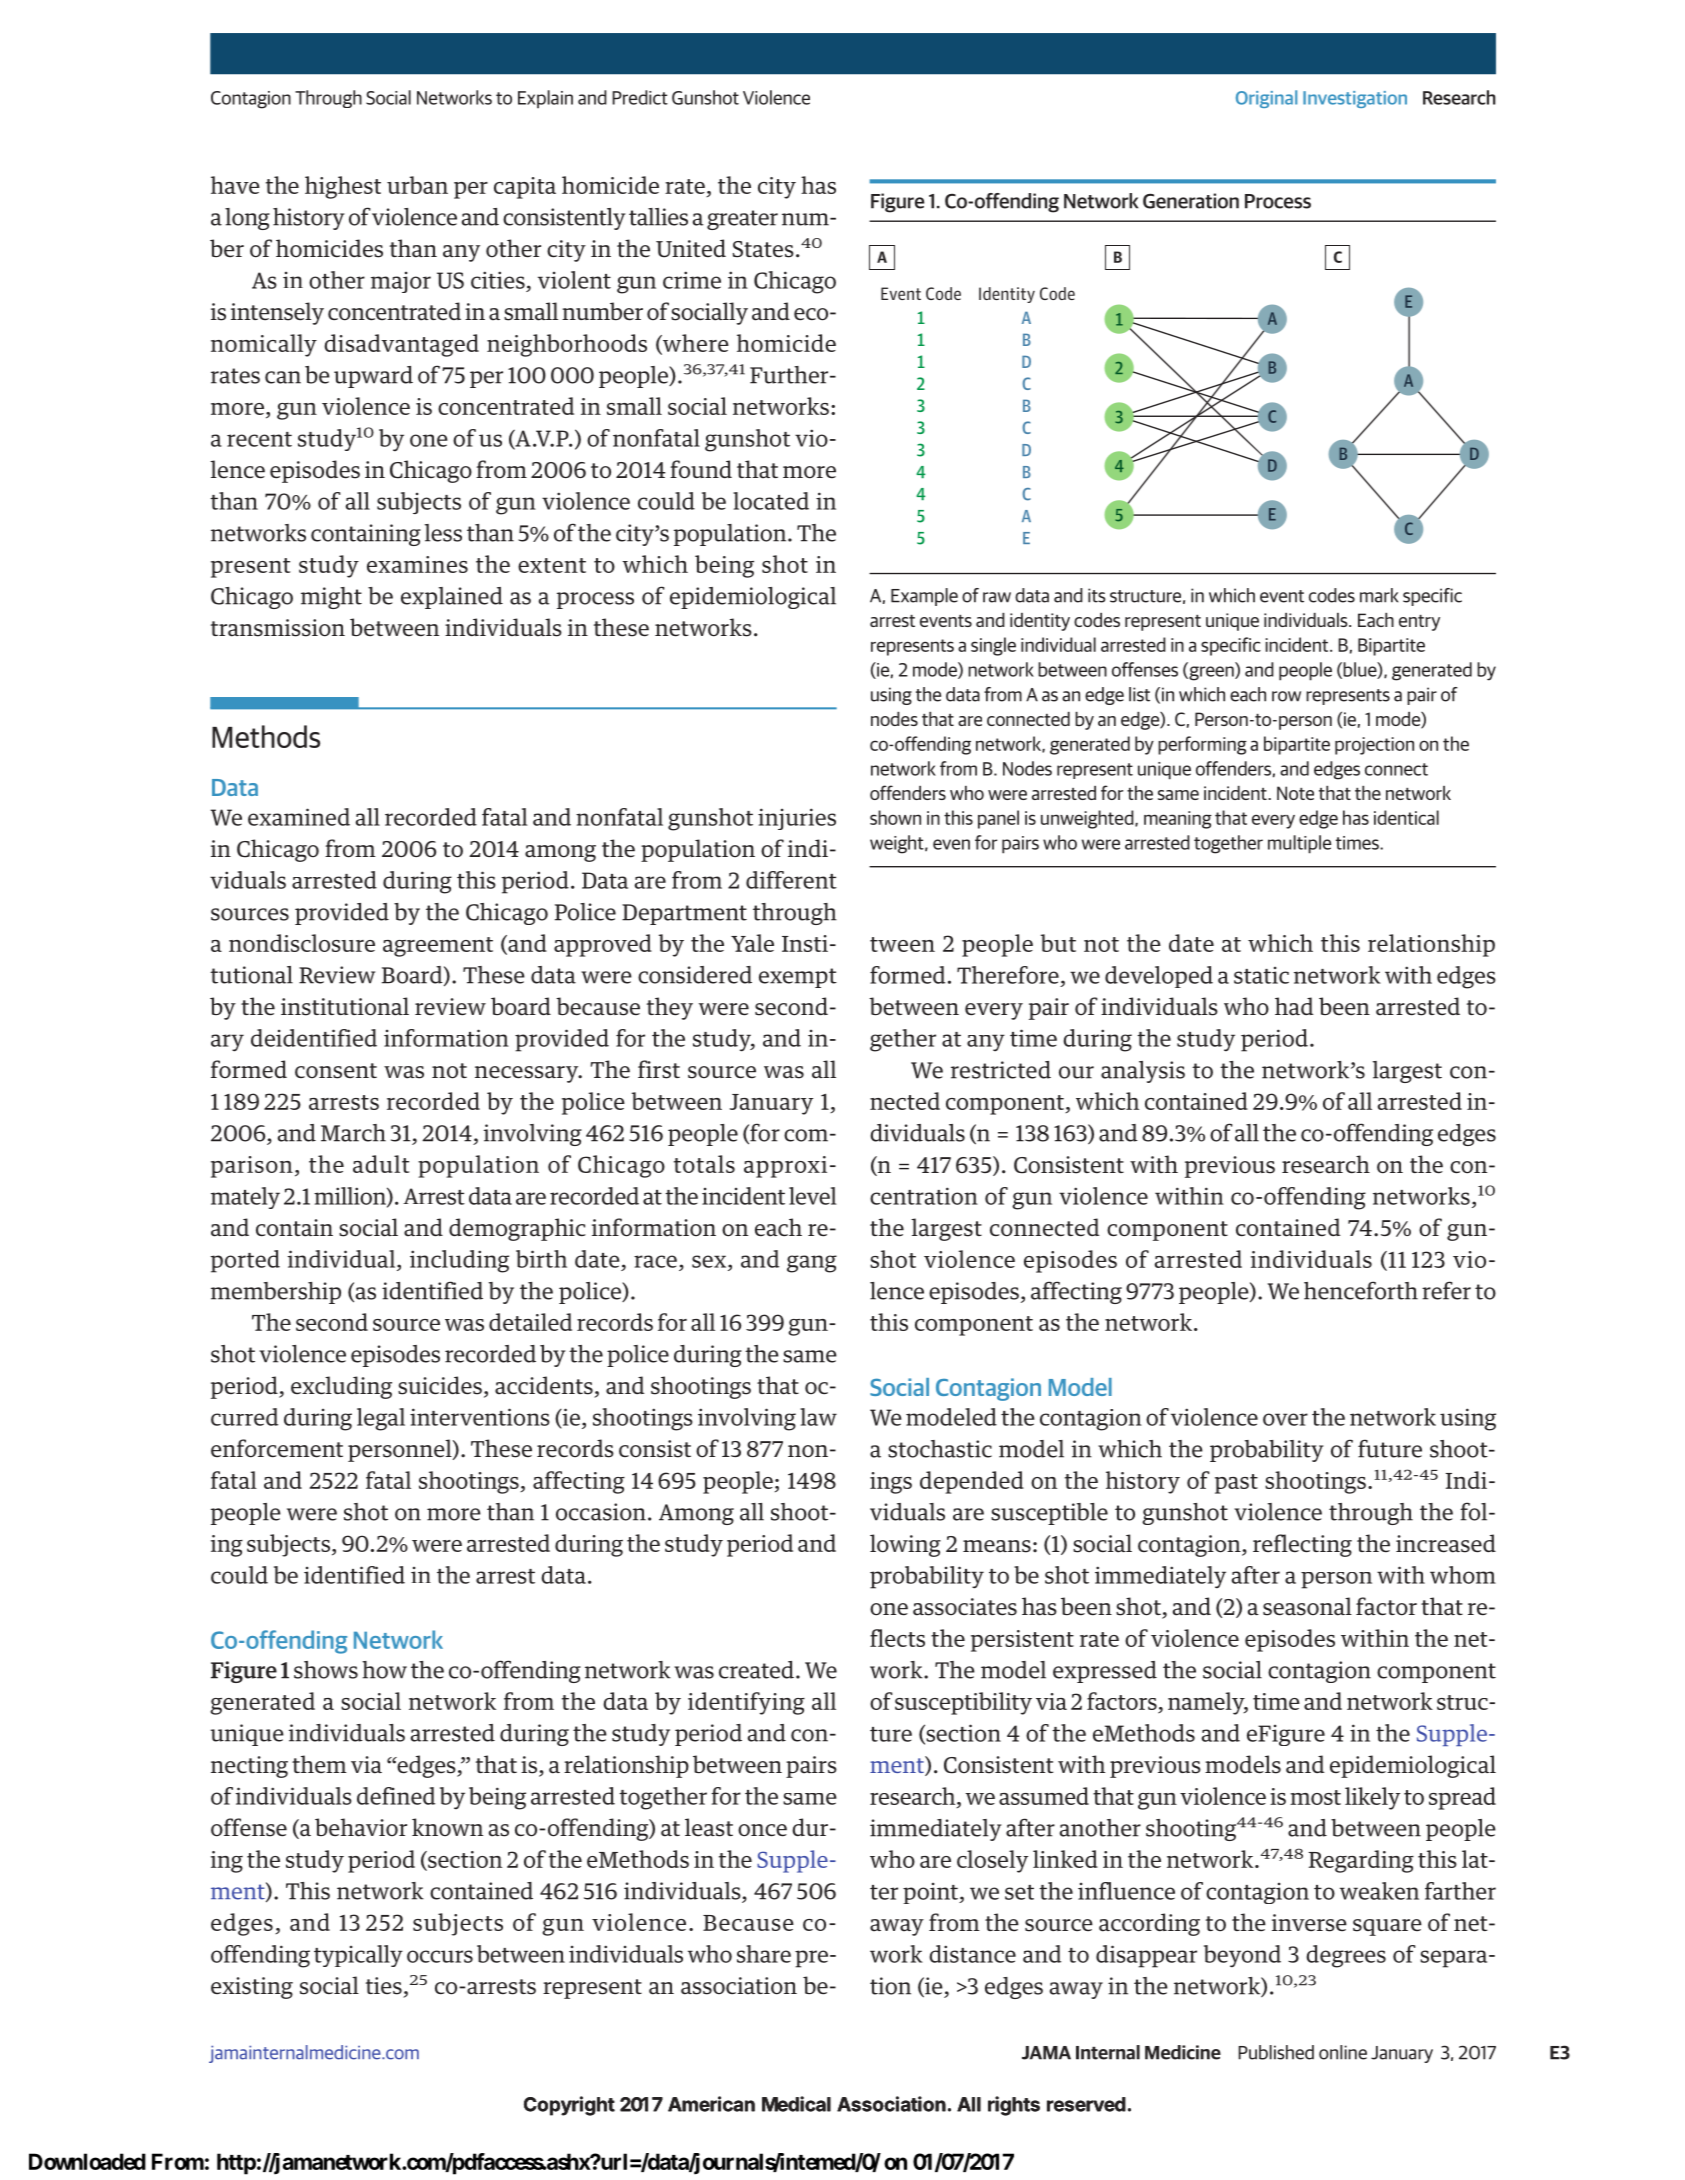 The height and width of the image is (2180, 1685). I want to click on totals, so click(704, 1164).
